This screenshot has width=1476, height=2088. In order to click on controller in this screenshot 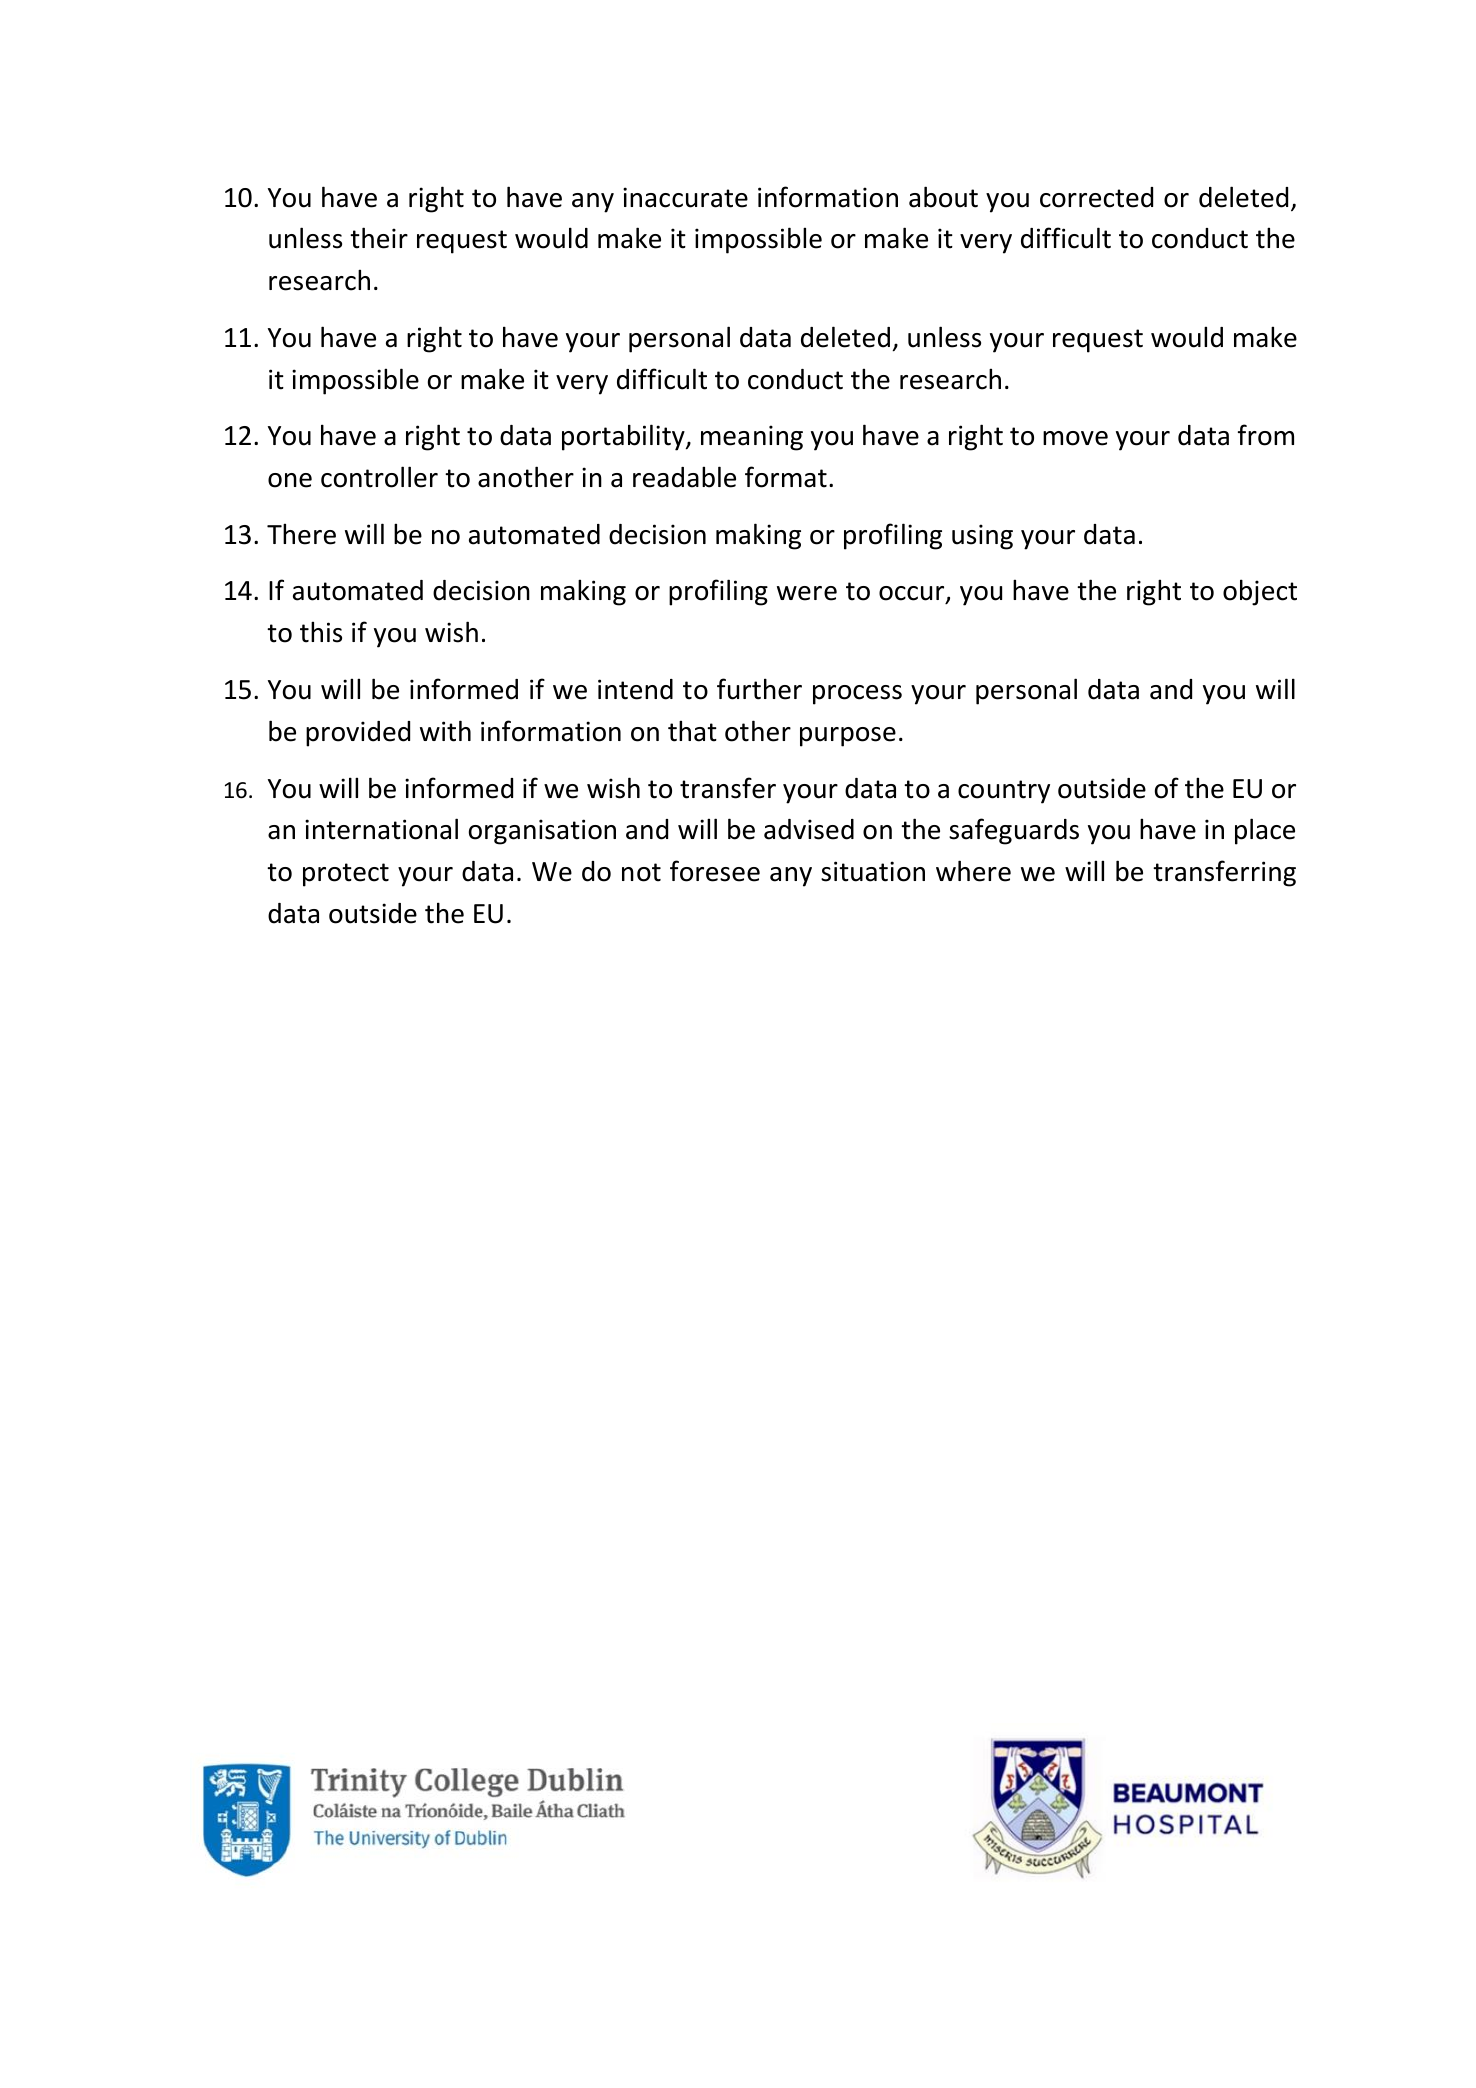, I will do `click(379, 477)`.
